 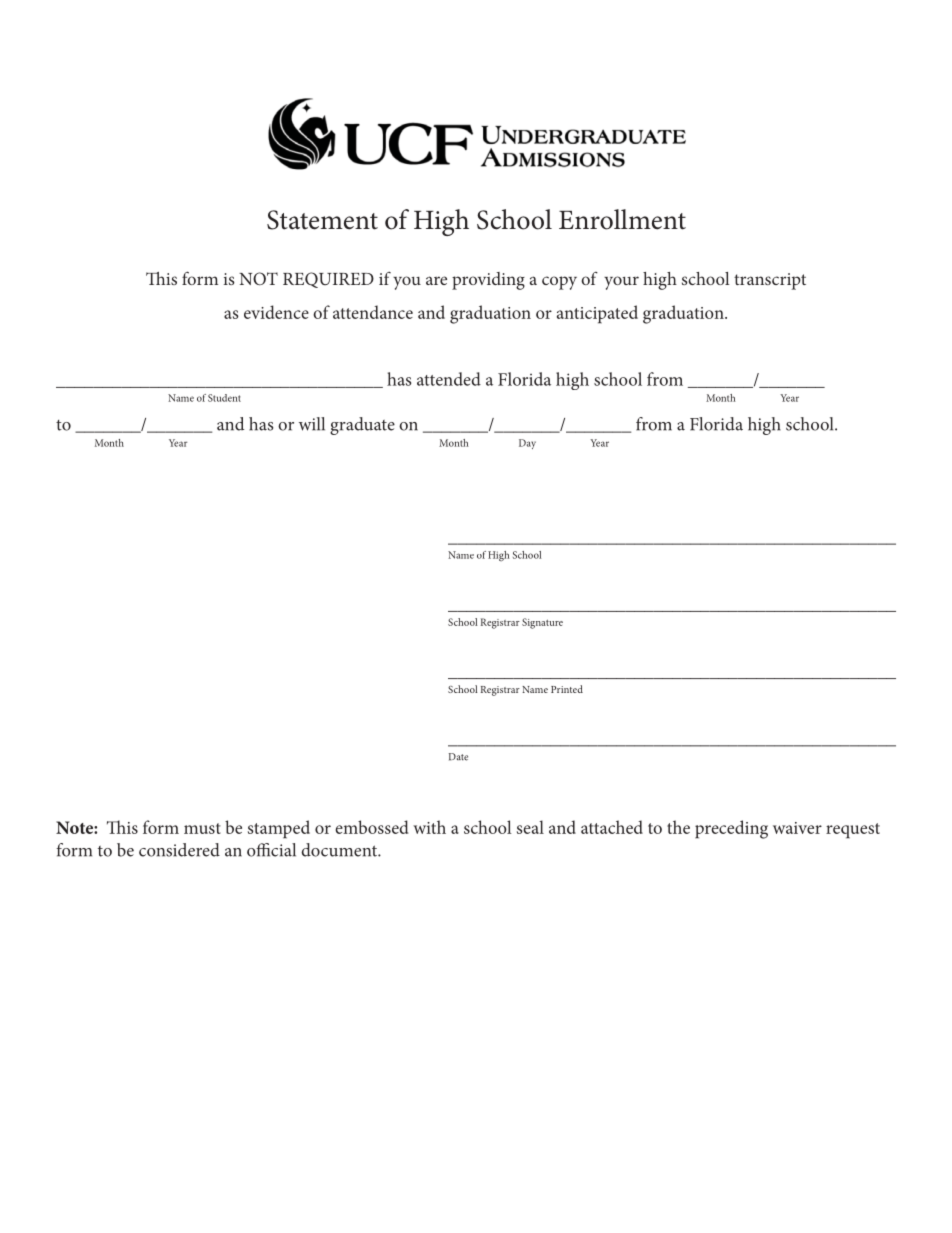 I want to click on Signature, so click(x=542, y=623).
